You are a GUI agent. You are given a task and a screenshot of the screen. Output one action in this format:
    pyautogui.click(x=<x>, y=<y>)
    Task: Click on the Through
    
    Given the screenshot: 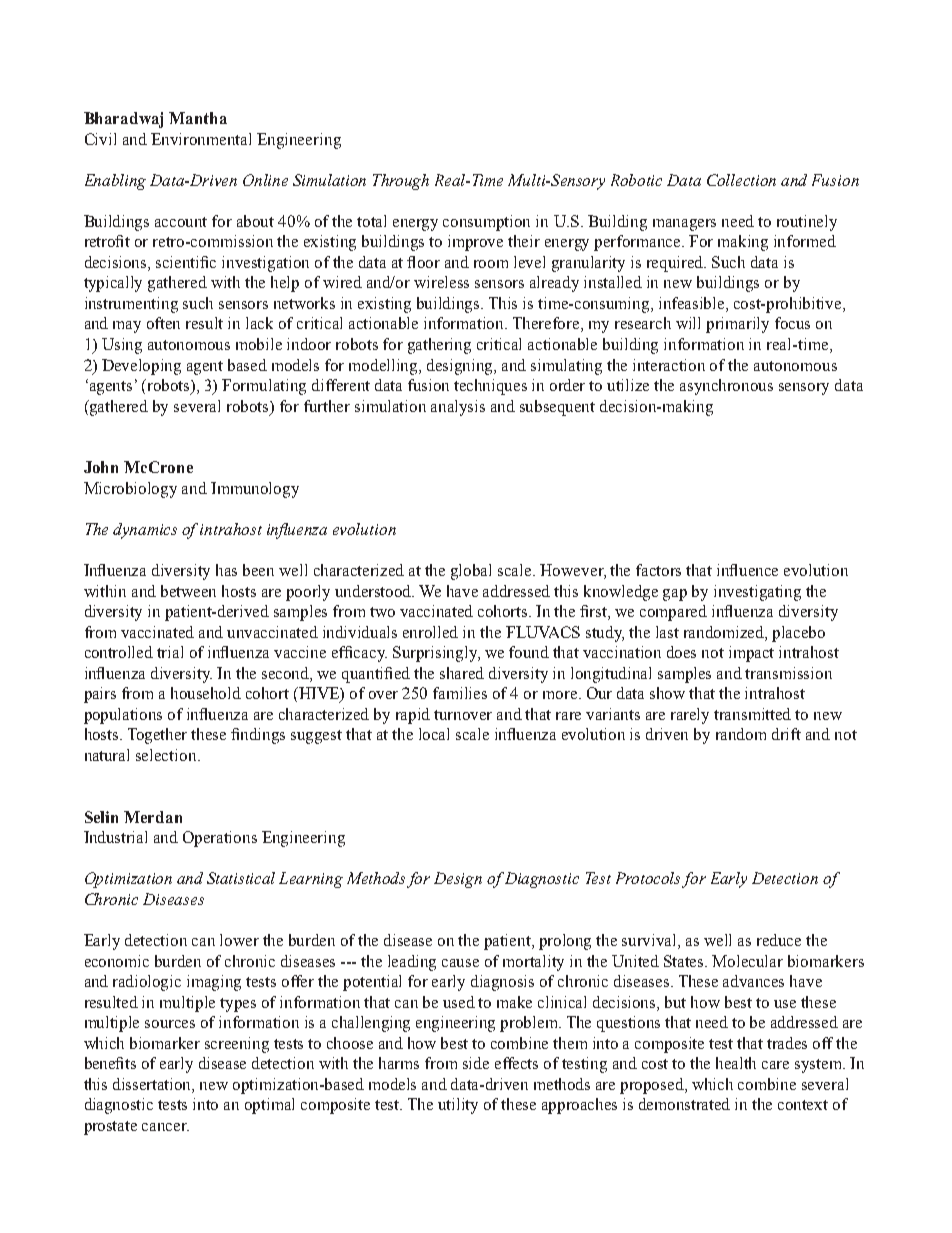 What is the action you would take?
    pyautogui.click(x=401, y=182)
